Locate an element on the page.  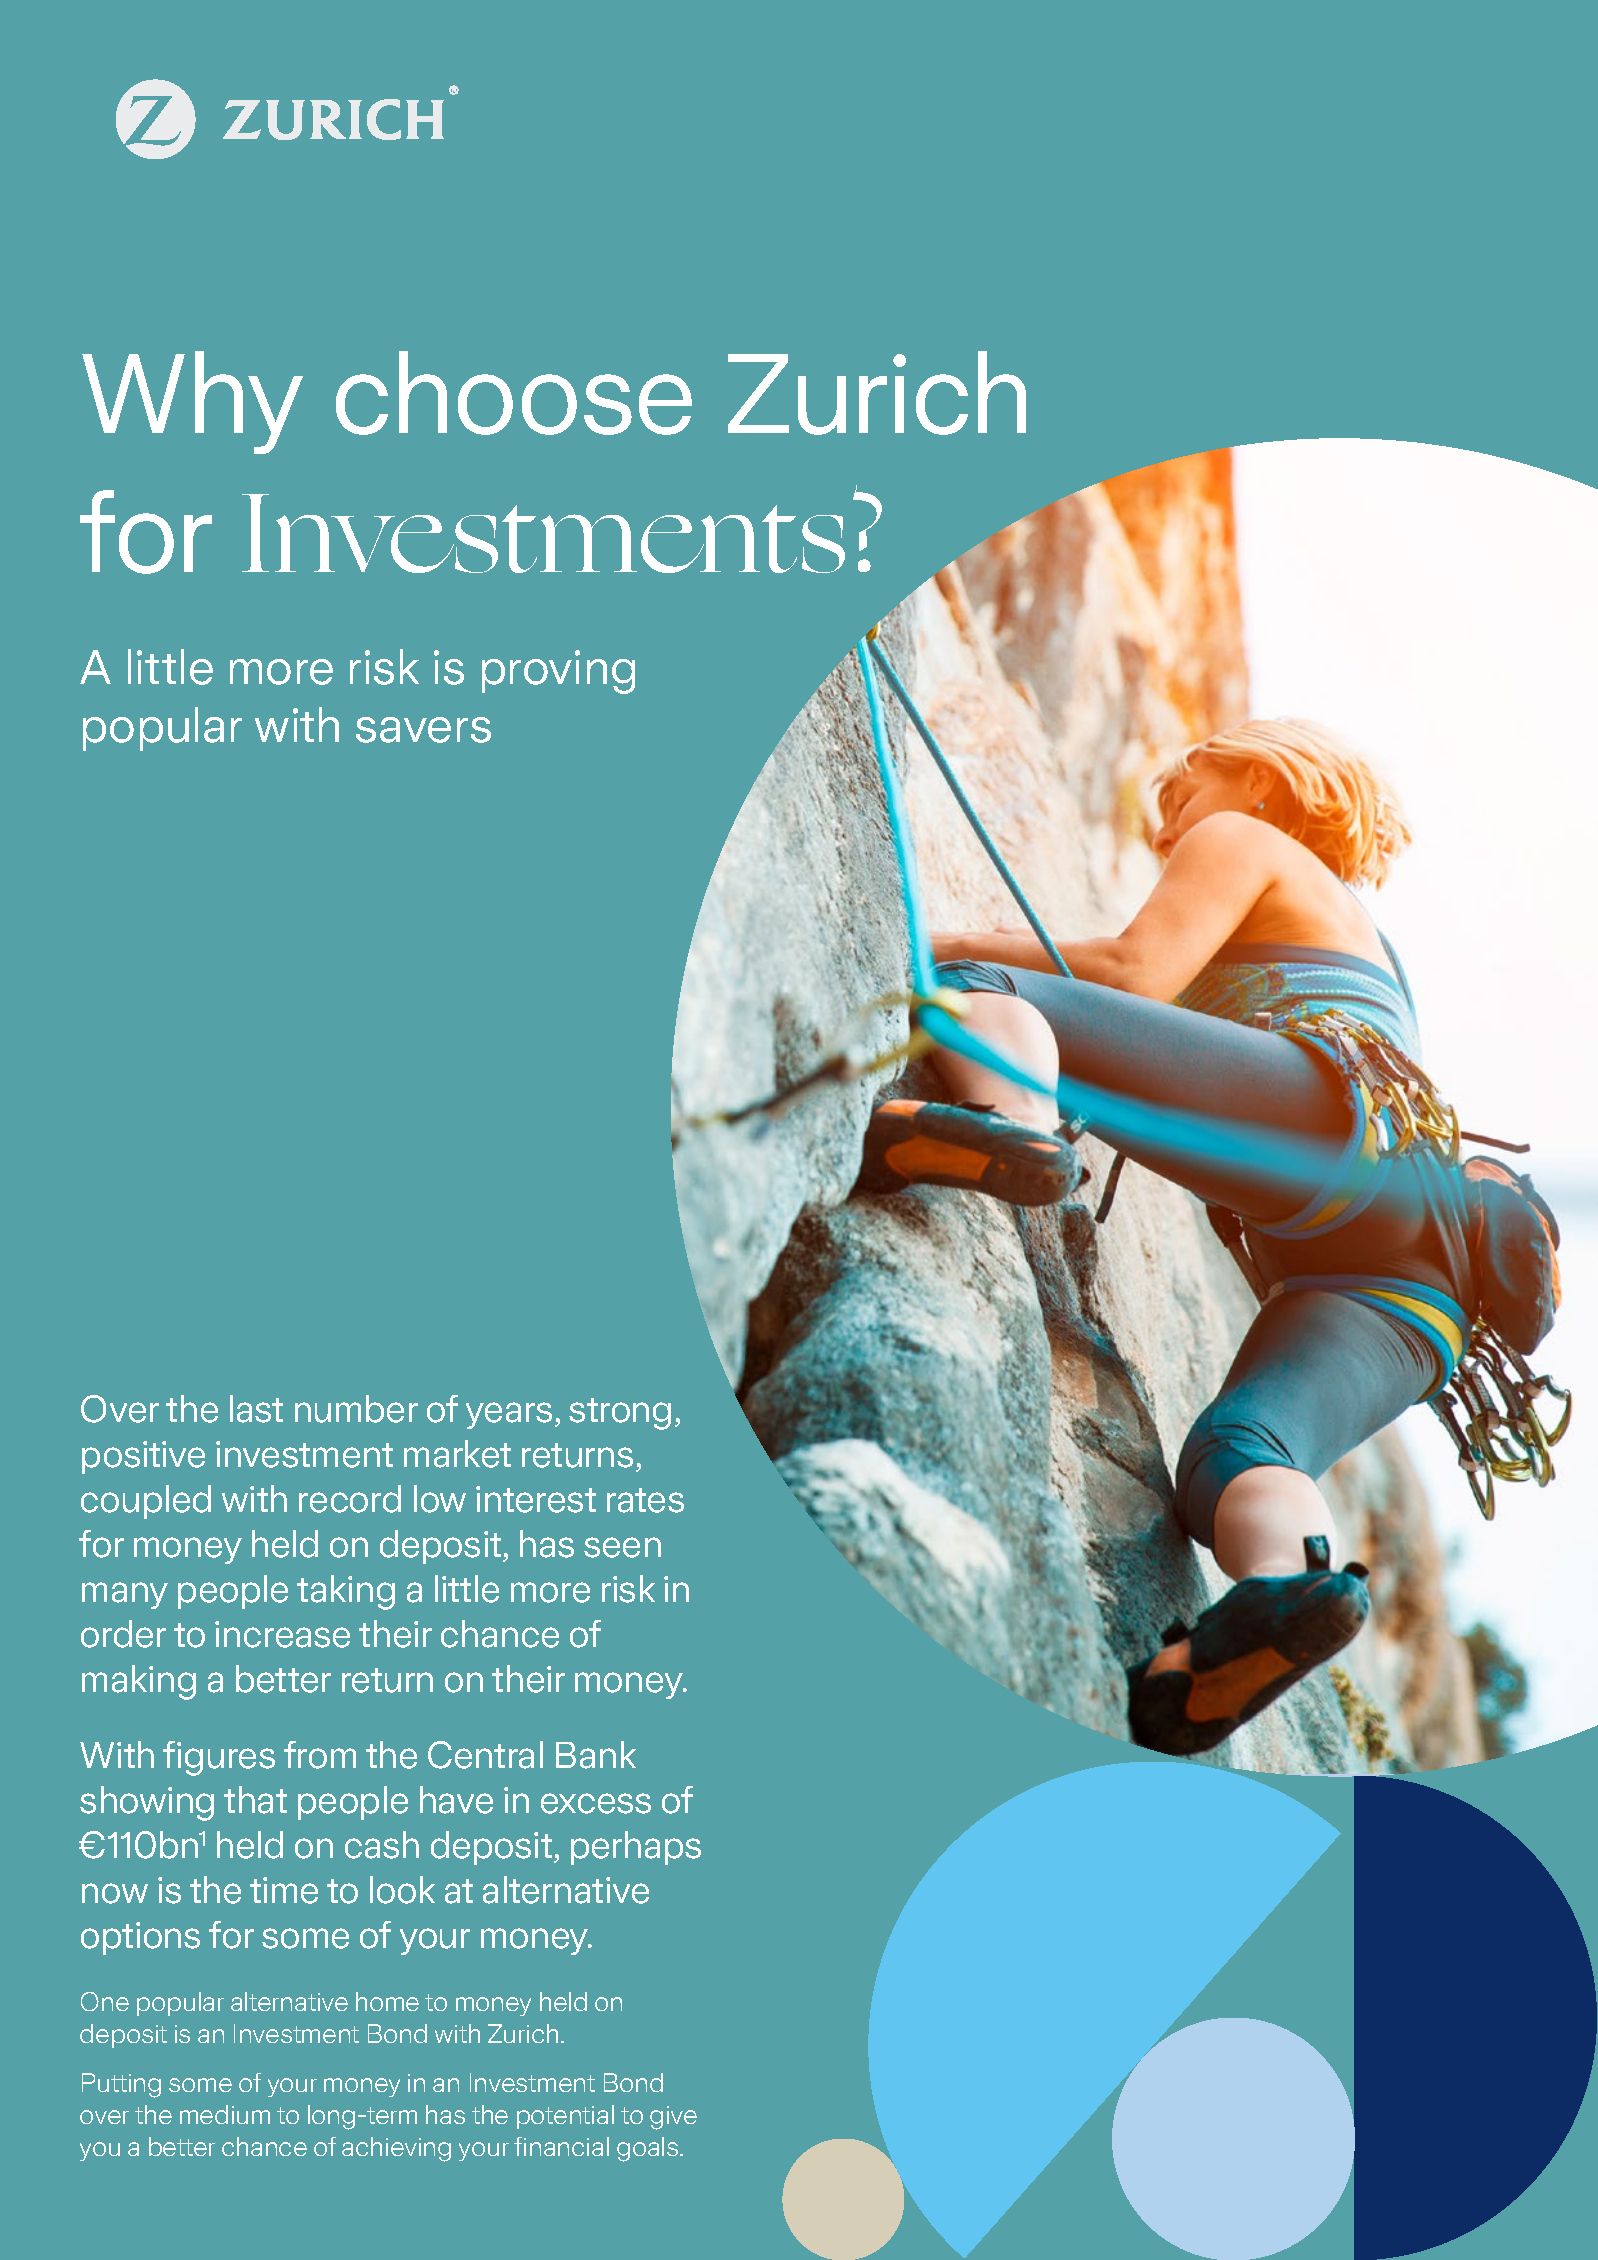
choose is located at coordinates (514, 393).
